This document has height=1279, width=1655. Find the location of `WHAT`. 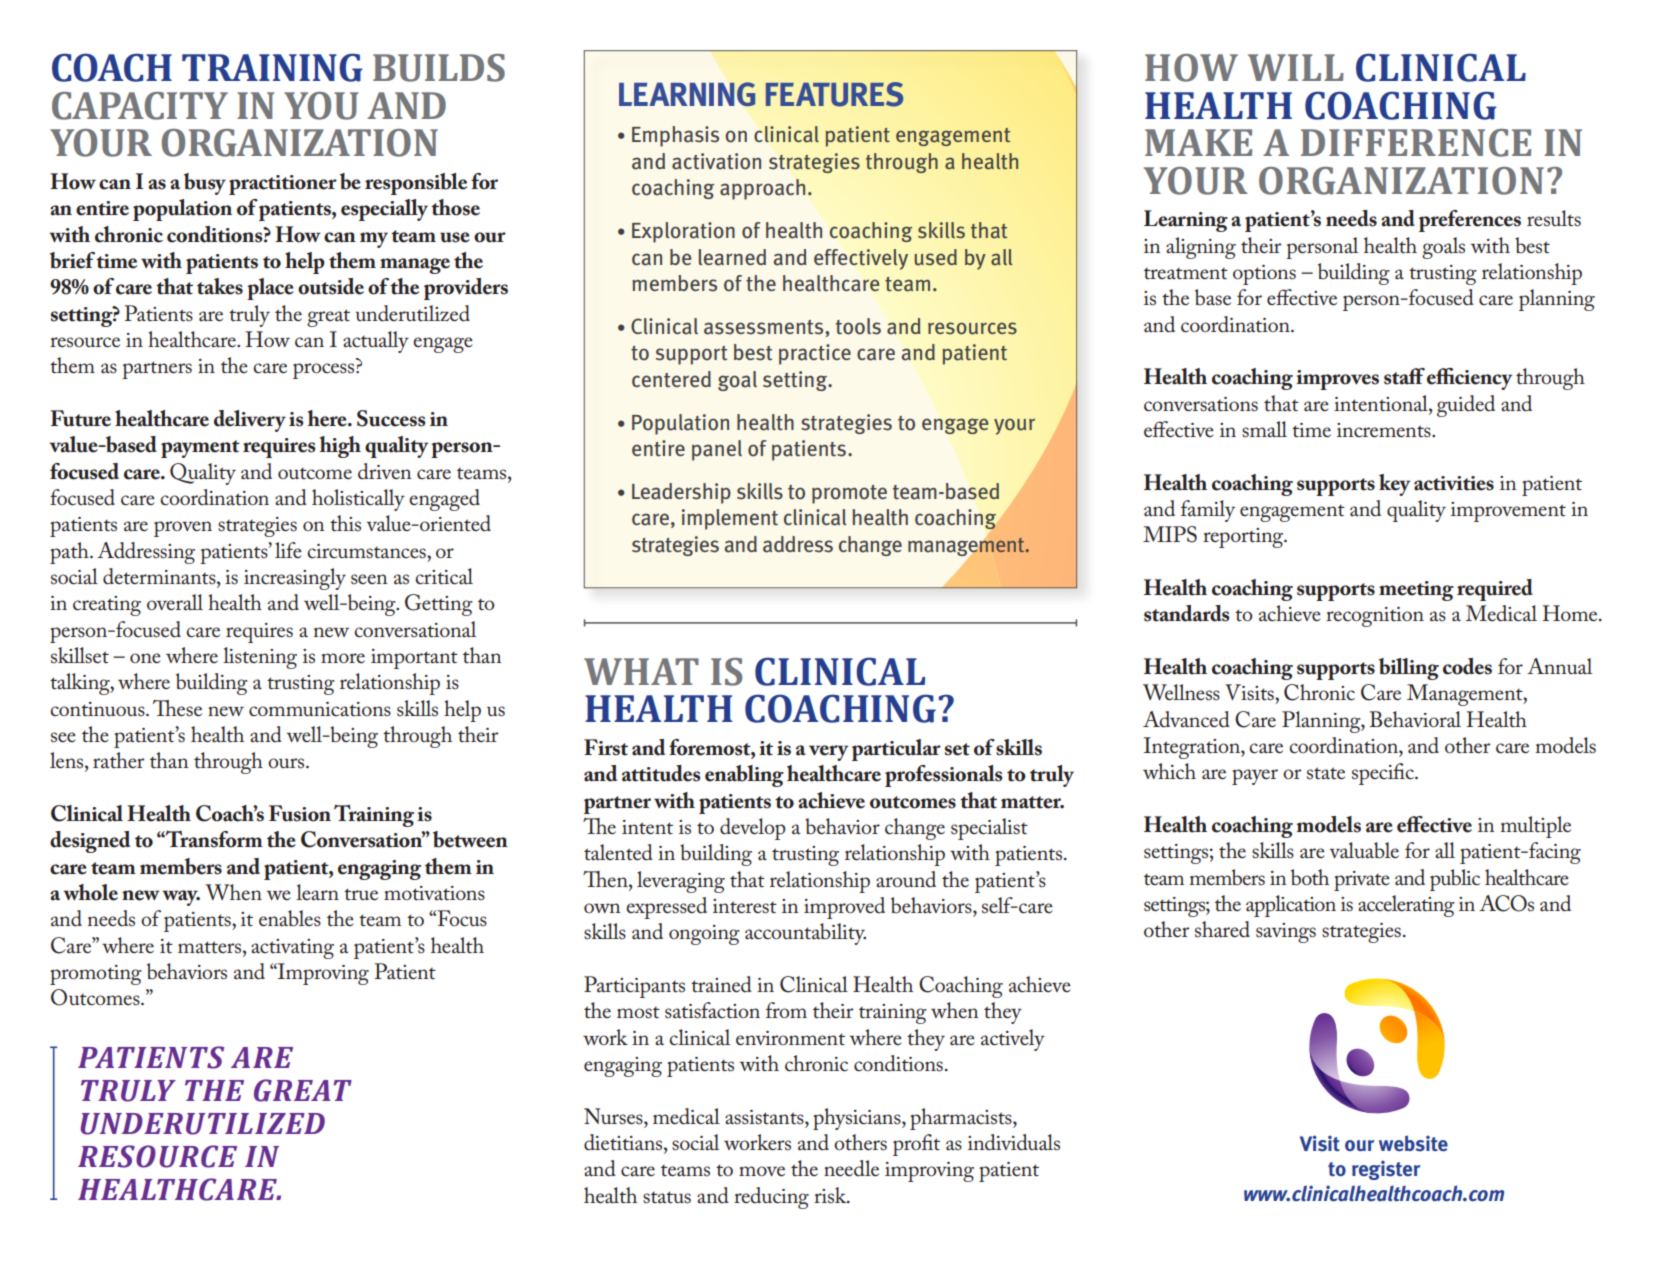

WHAT is located at coordinates (641, 671).
